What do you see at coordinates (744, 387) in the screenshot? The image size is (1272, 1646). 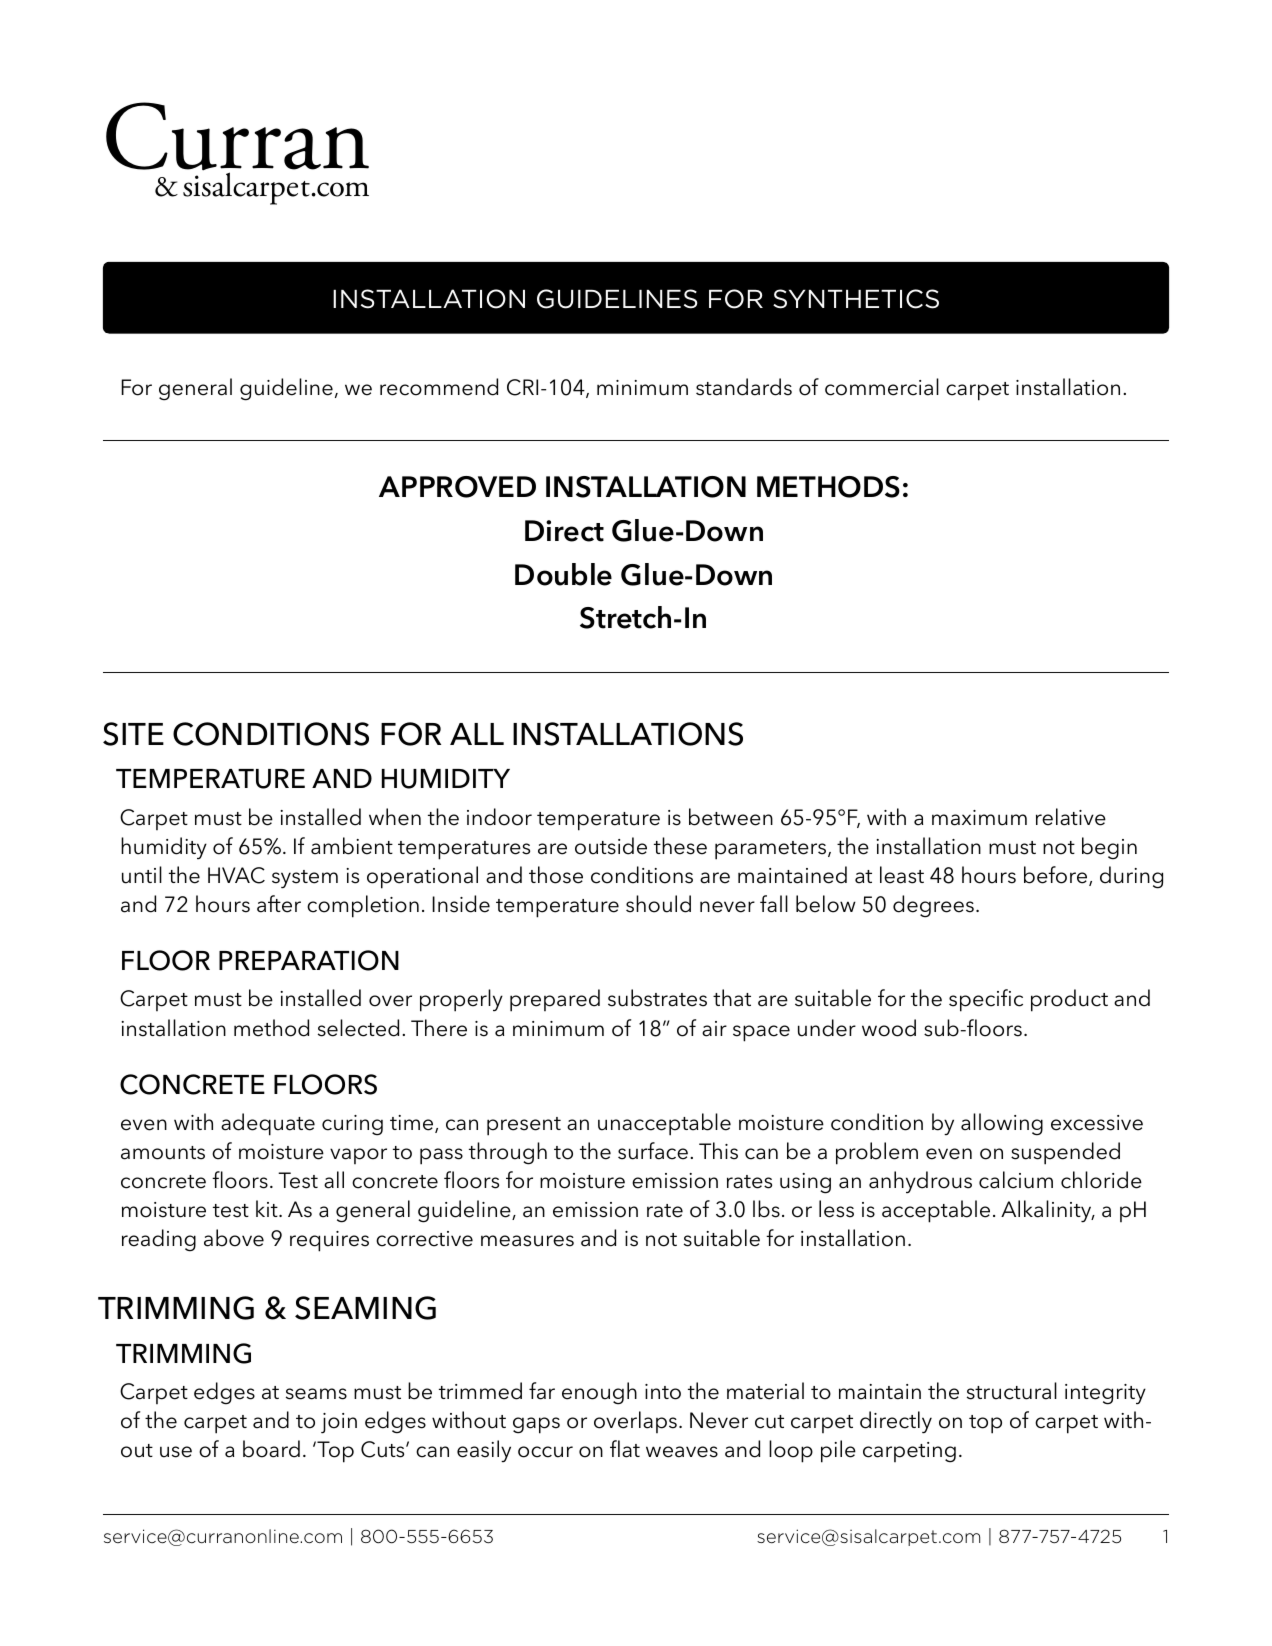 I see `standards` at bounding box center [744, 387].
